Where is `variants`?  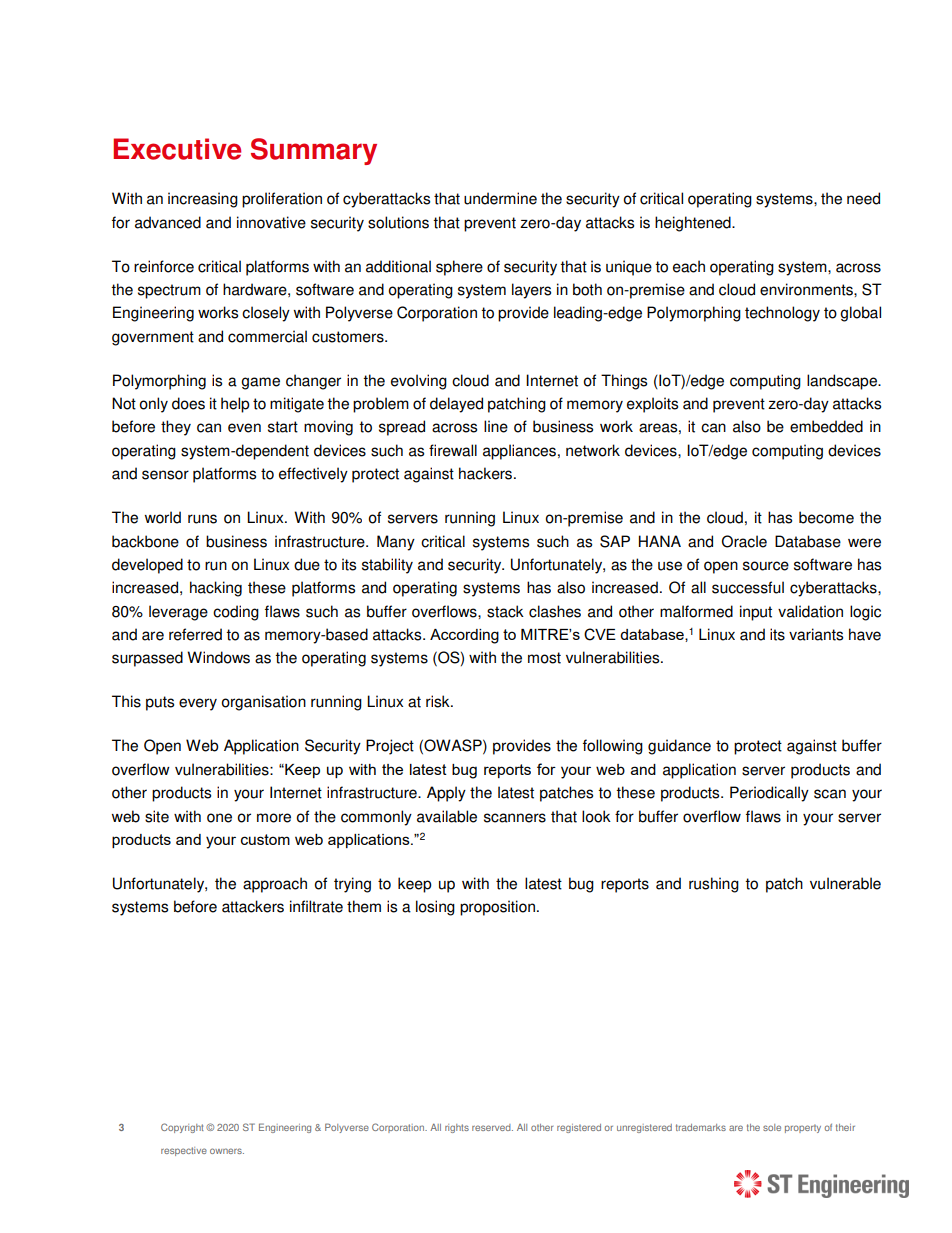 variants is located at coordinates (816, 634).
